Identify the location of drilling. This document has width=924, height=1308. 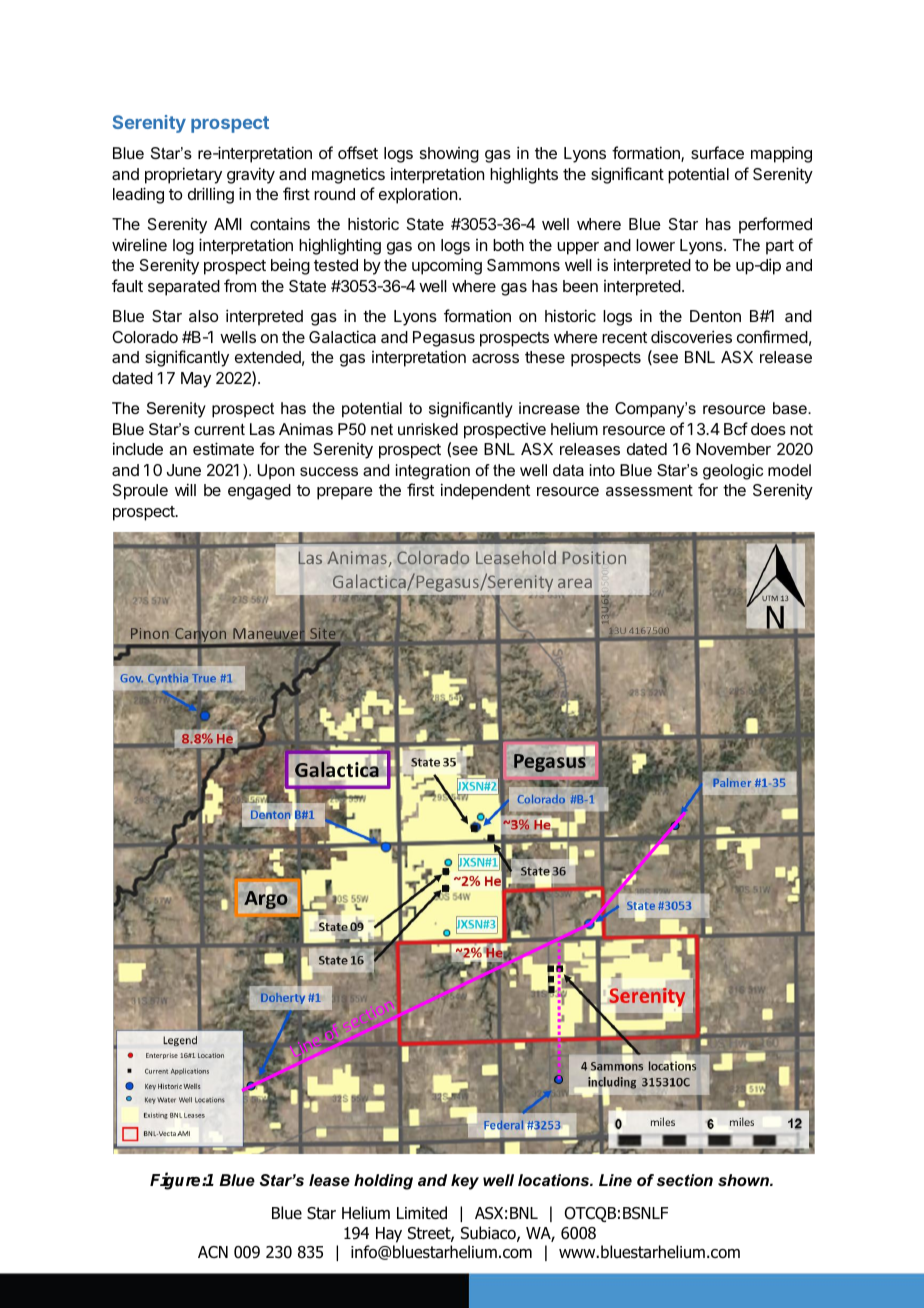
(211, 195).
